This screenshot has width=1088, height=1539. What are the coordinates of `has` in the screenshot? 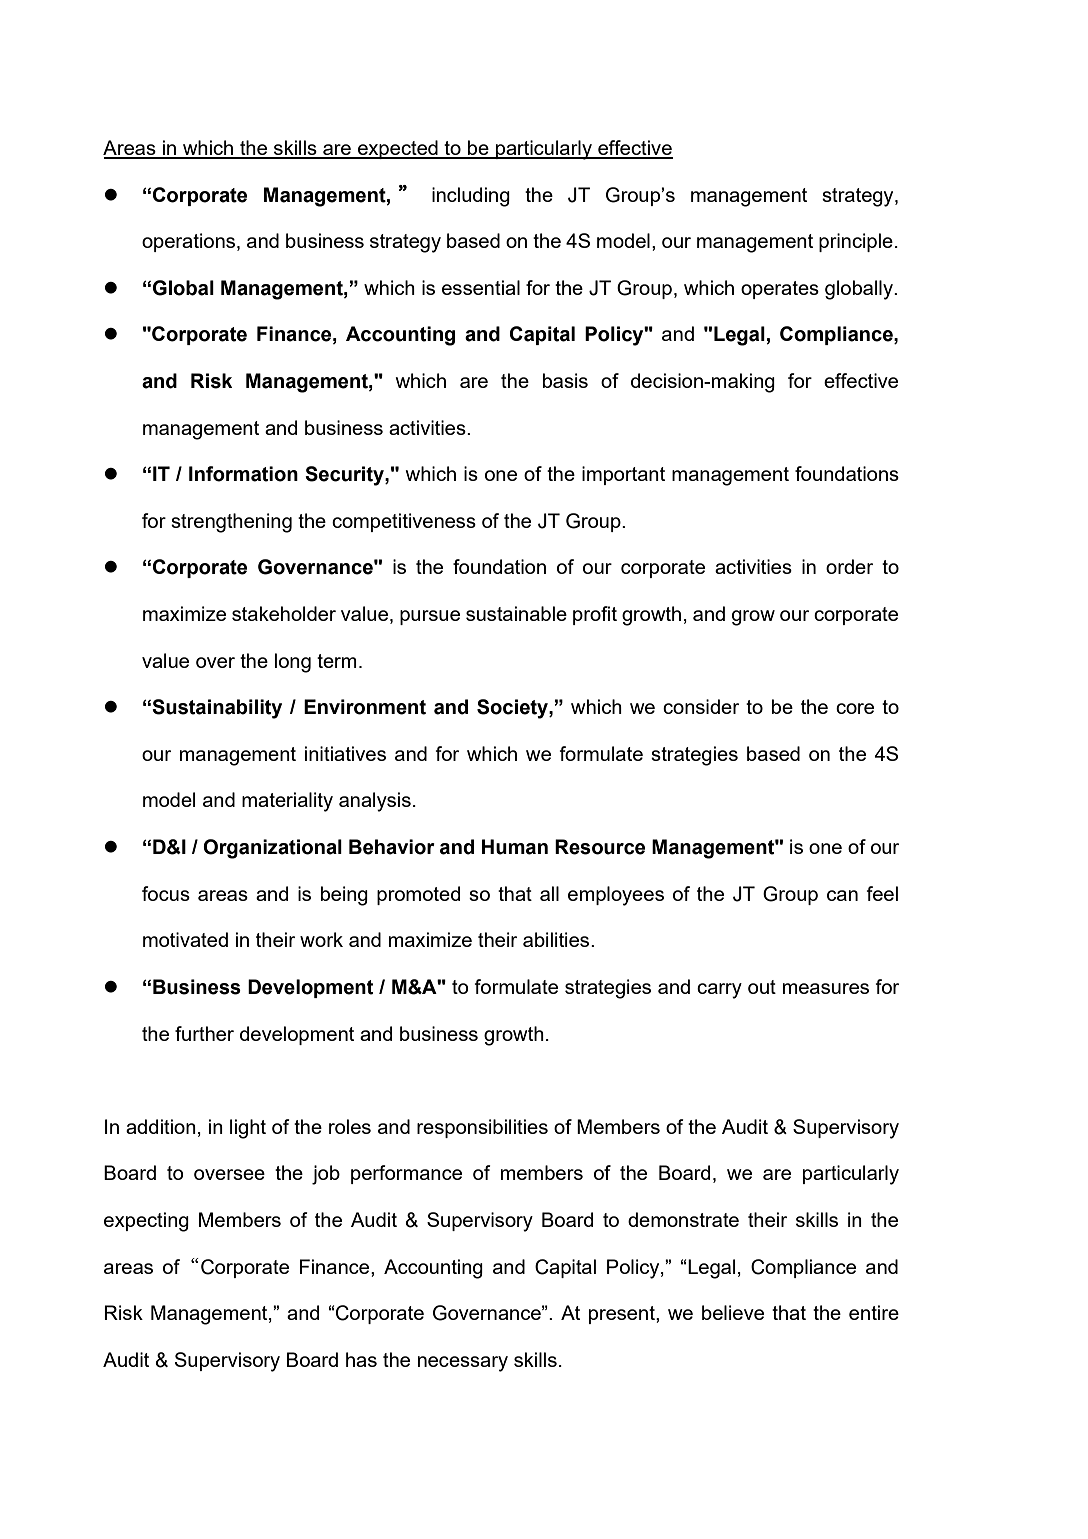 It's located at (361, 1359).
